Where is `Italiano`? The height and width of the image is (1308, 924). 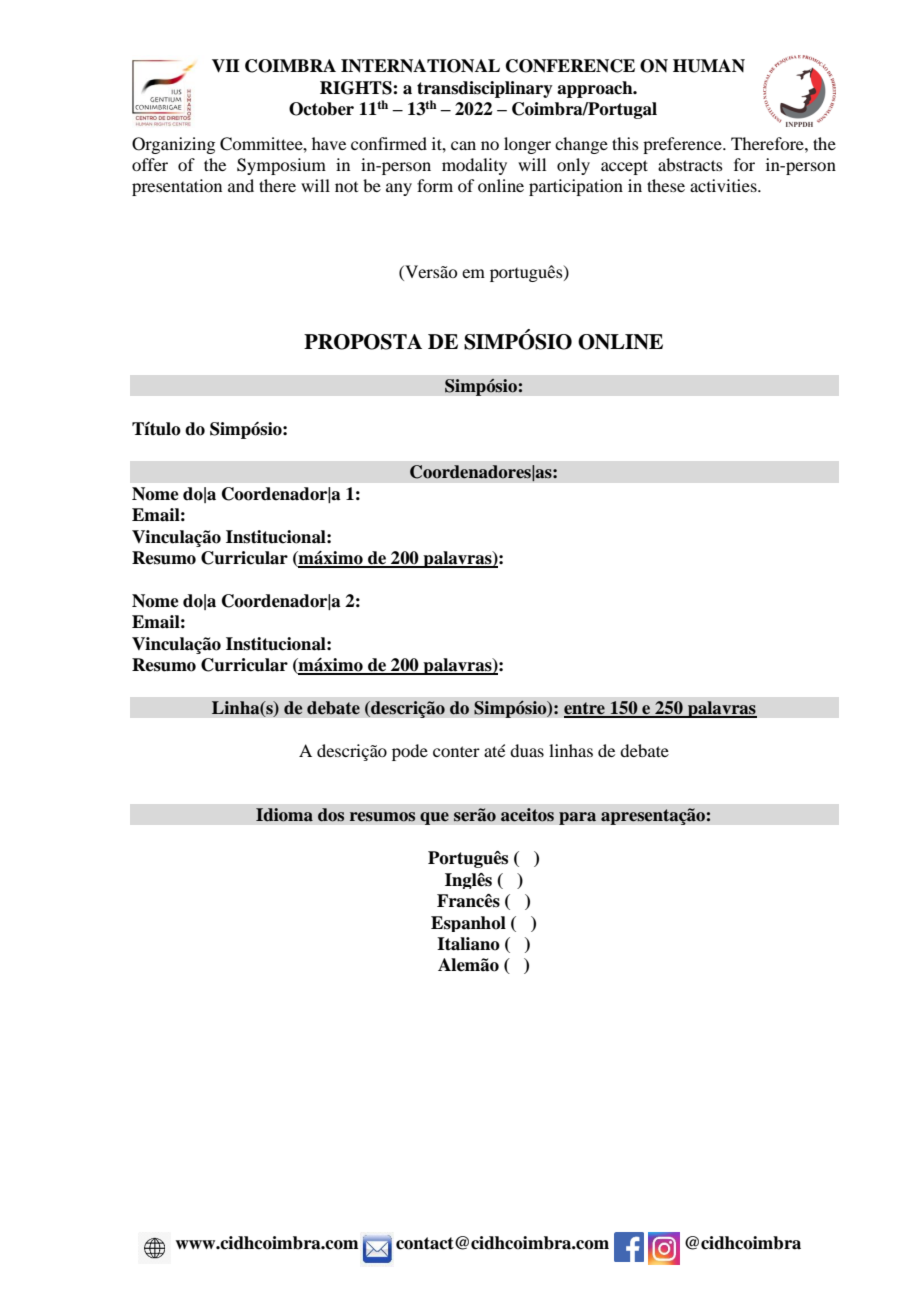 Italiano is located at coordinates (468, 944).
